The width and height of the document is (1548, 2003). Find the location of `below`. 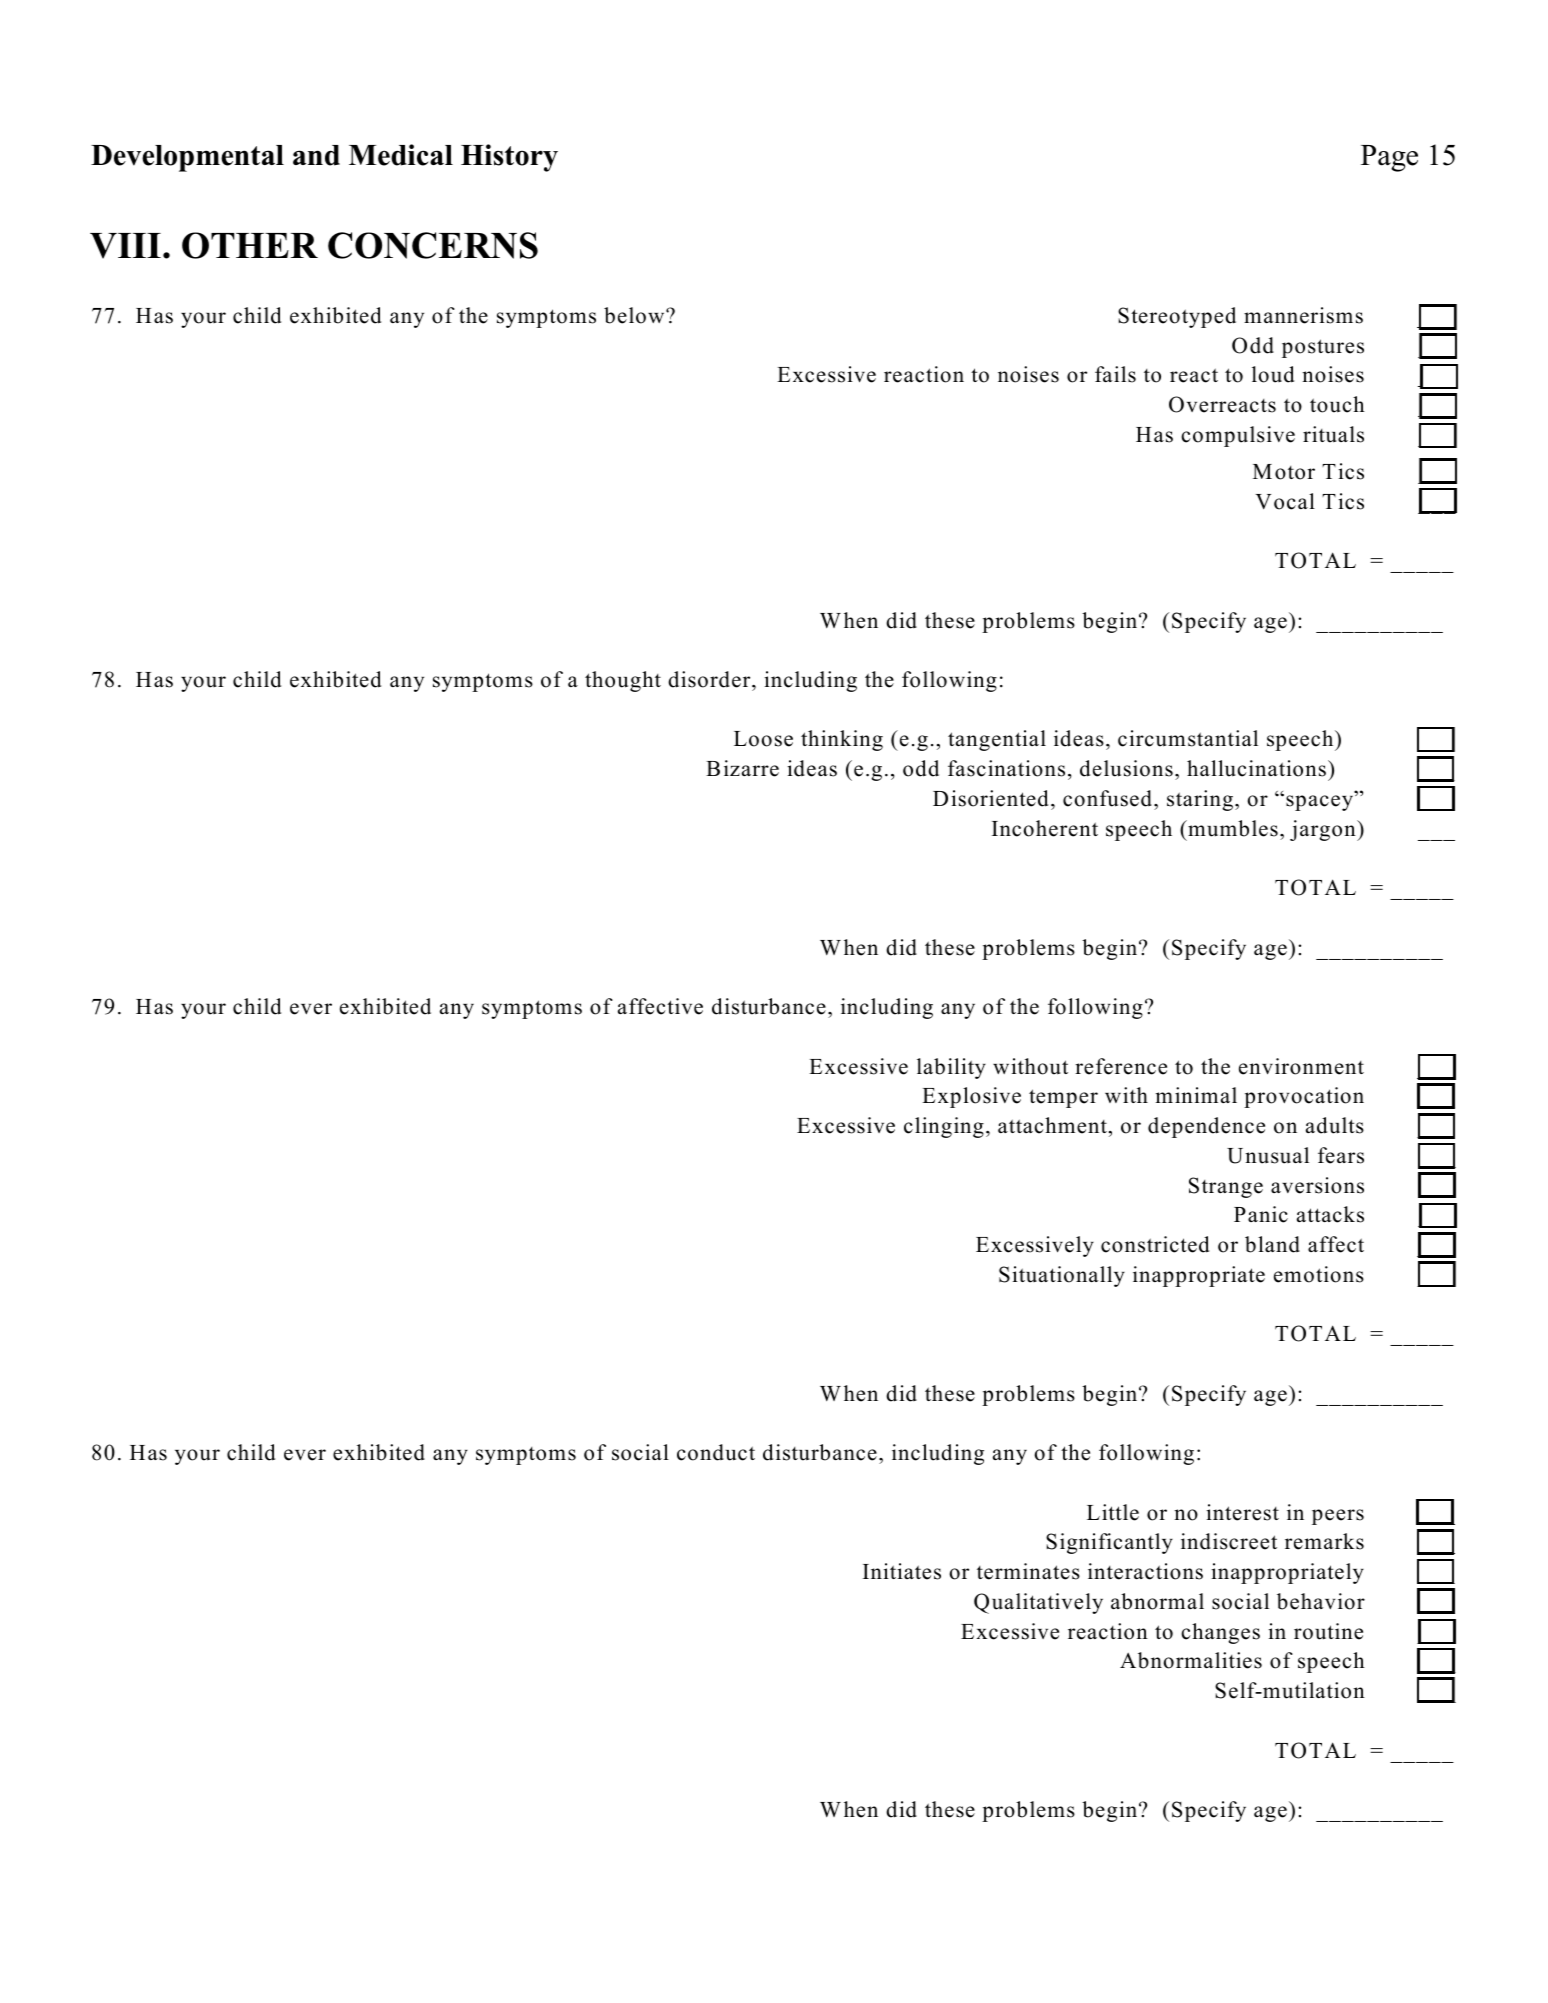

below is located at coordinates (635, 315).
